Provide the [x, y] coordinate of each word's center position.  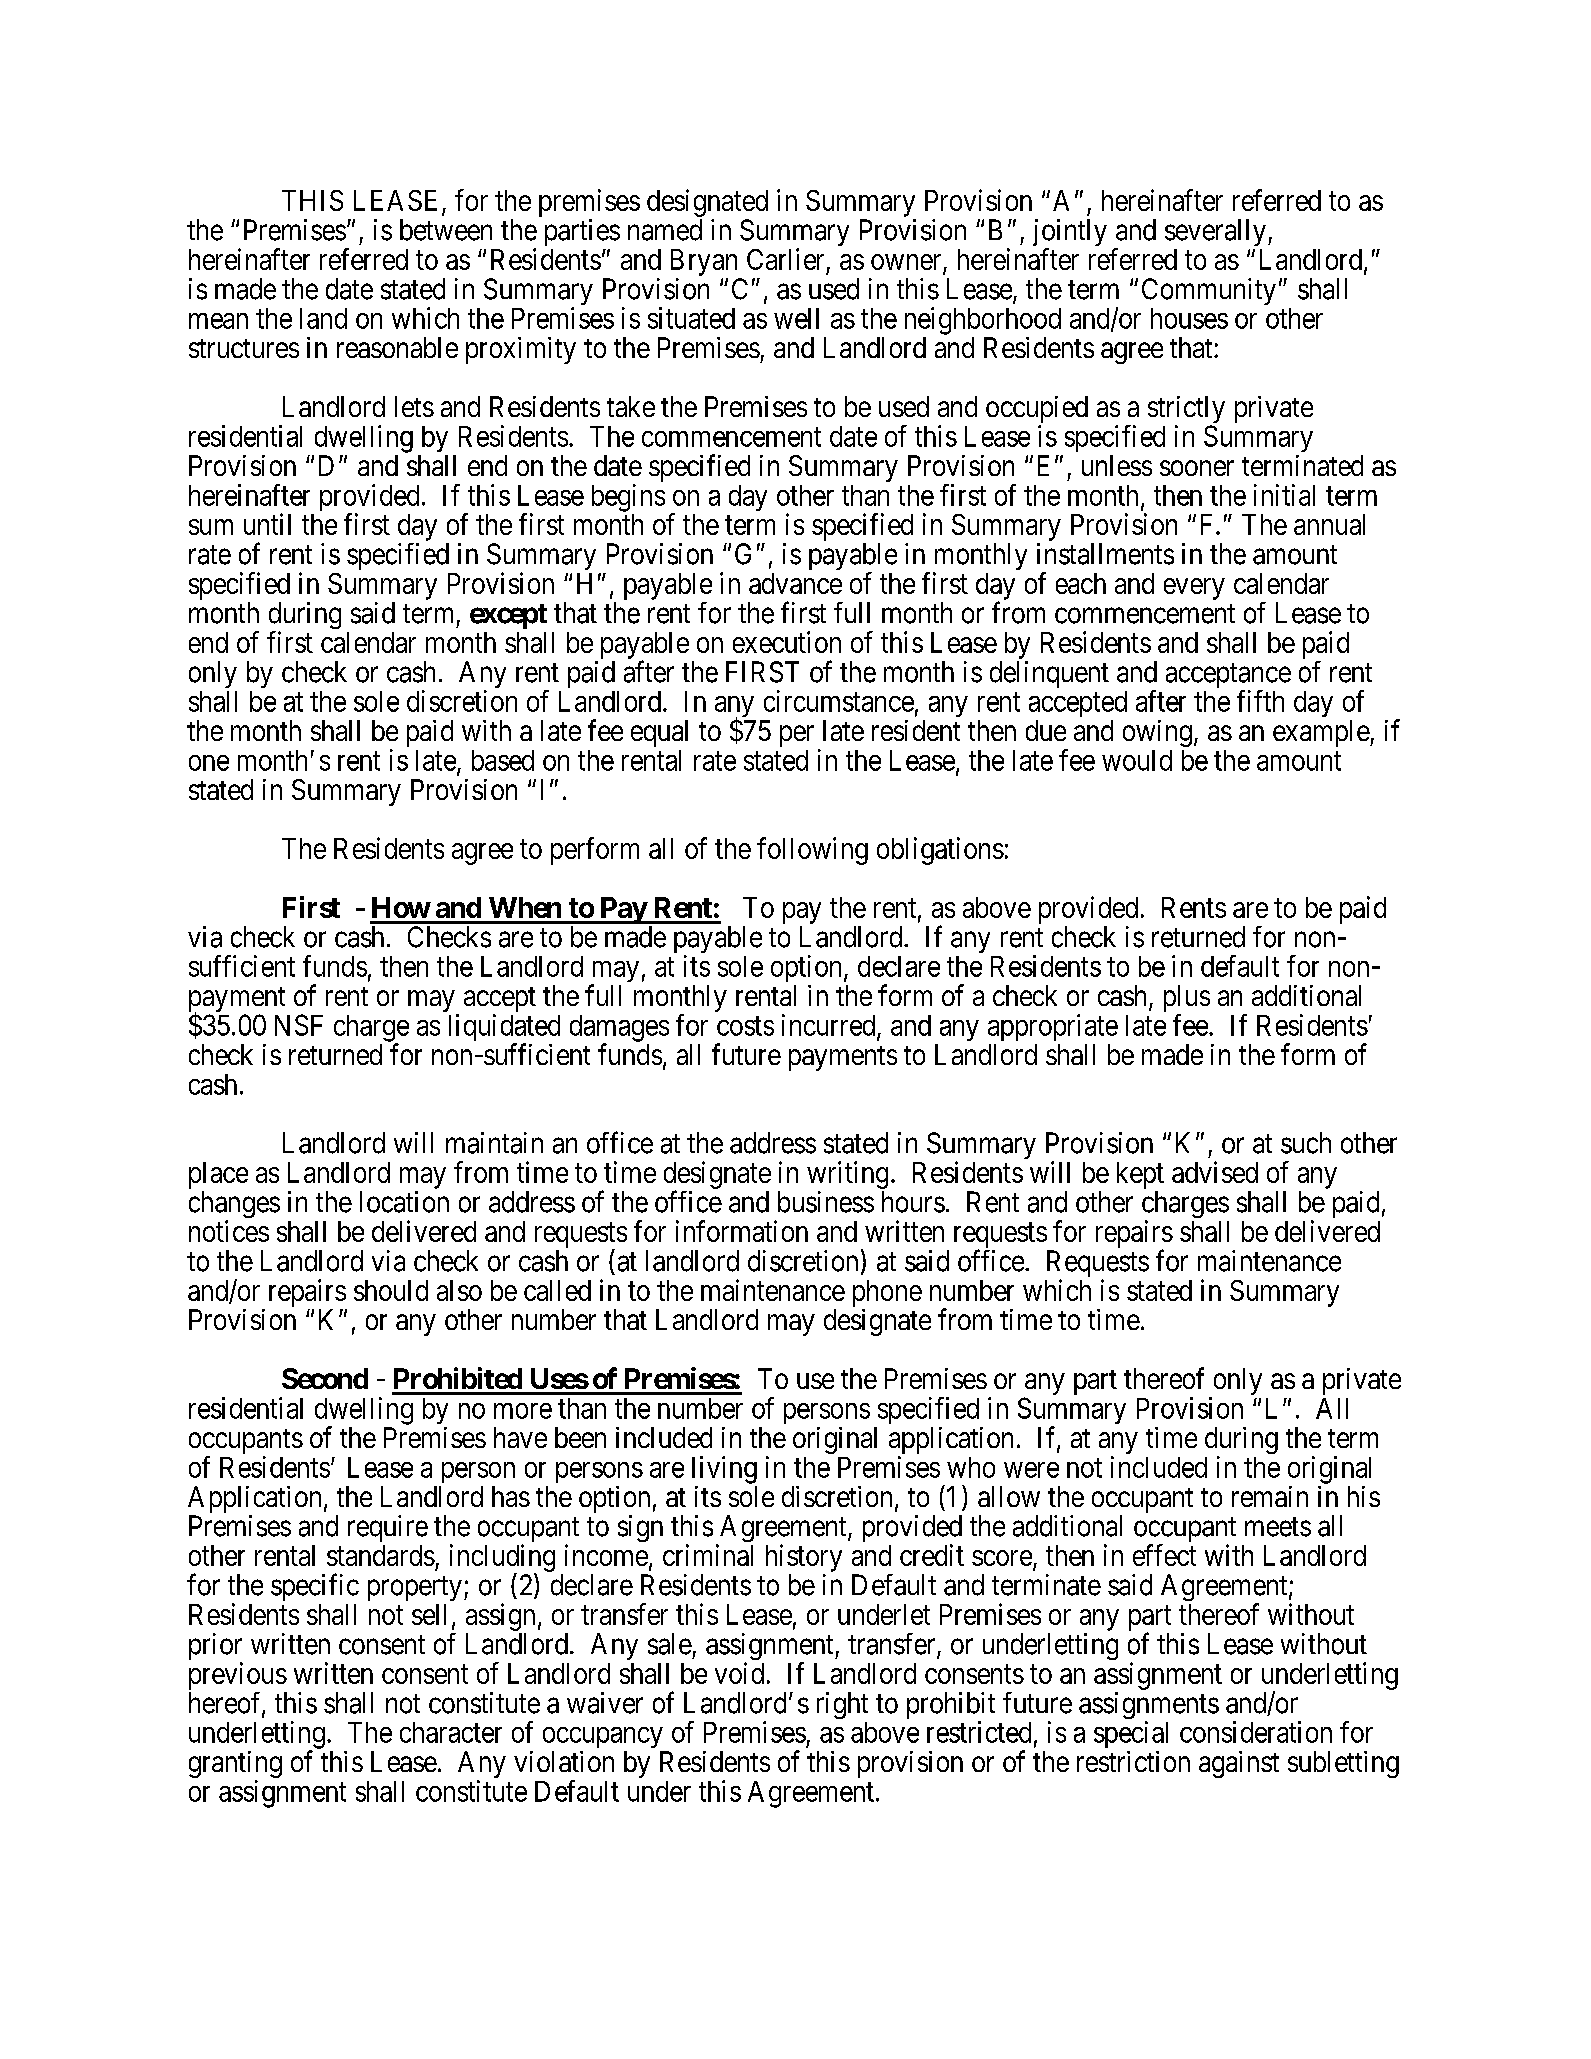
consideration [1256, 1732]
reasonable [397, 347]
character [451, 1732]
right [842, 1705]
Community [1209, 291]
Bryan [704, 262]
